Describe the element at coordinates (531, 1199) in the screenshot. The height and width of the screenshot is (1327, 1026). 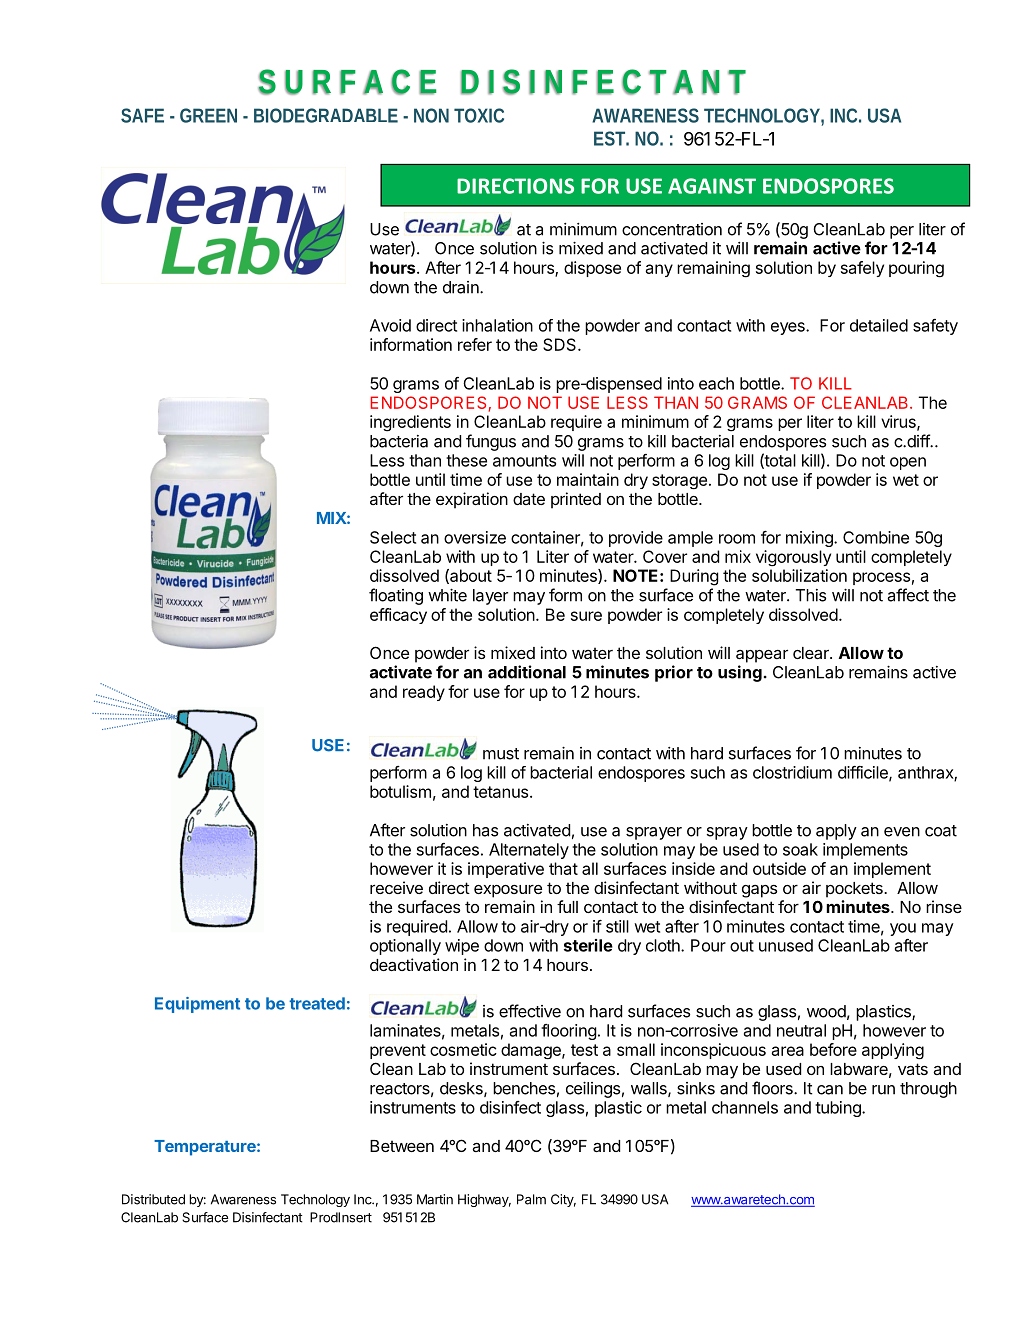
I see `Palm` at that location.
